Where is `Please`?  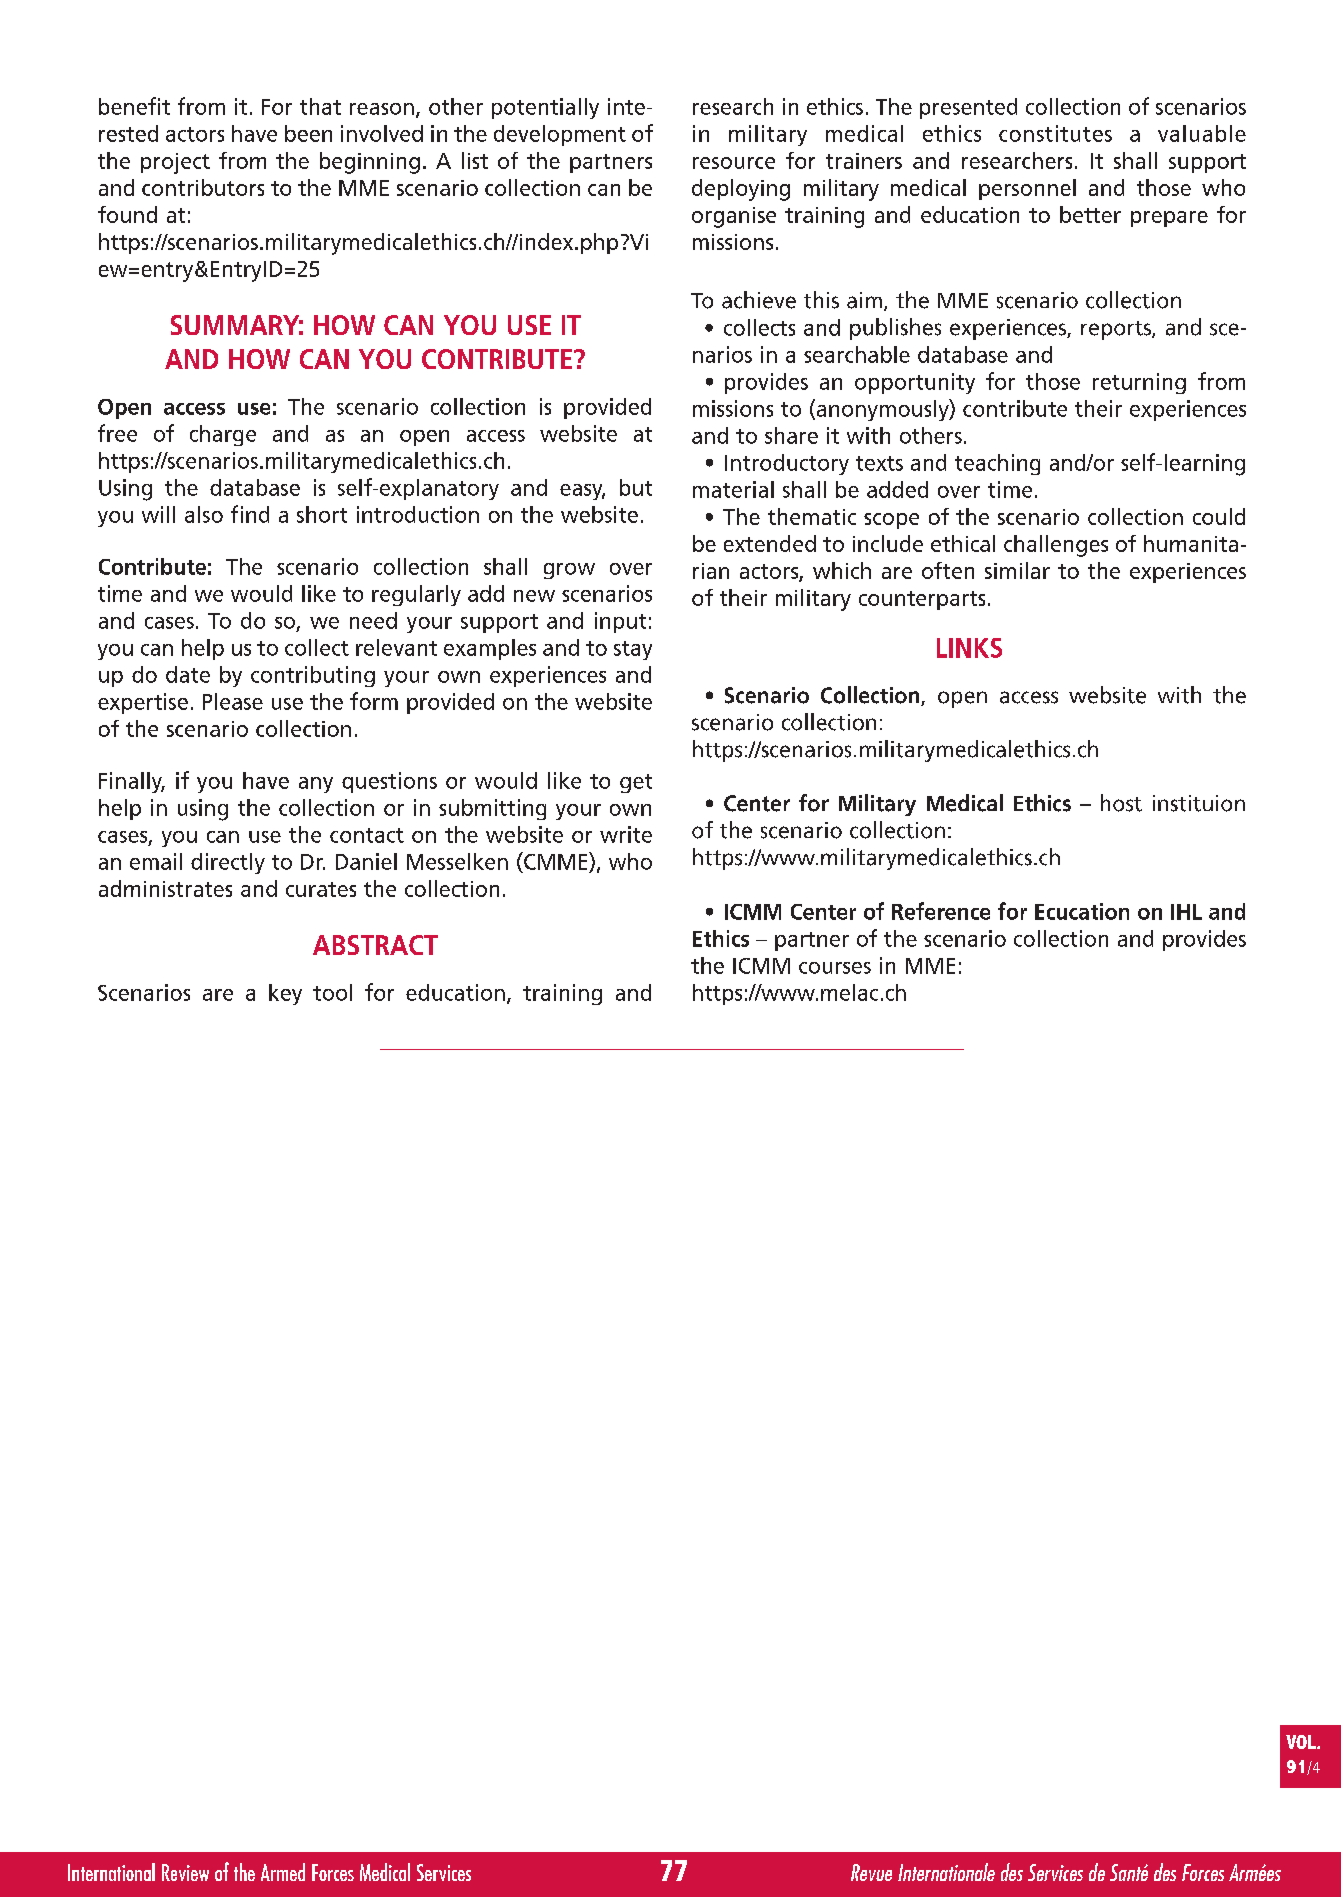 Please is located at coordinates (233, 701).
